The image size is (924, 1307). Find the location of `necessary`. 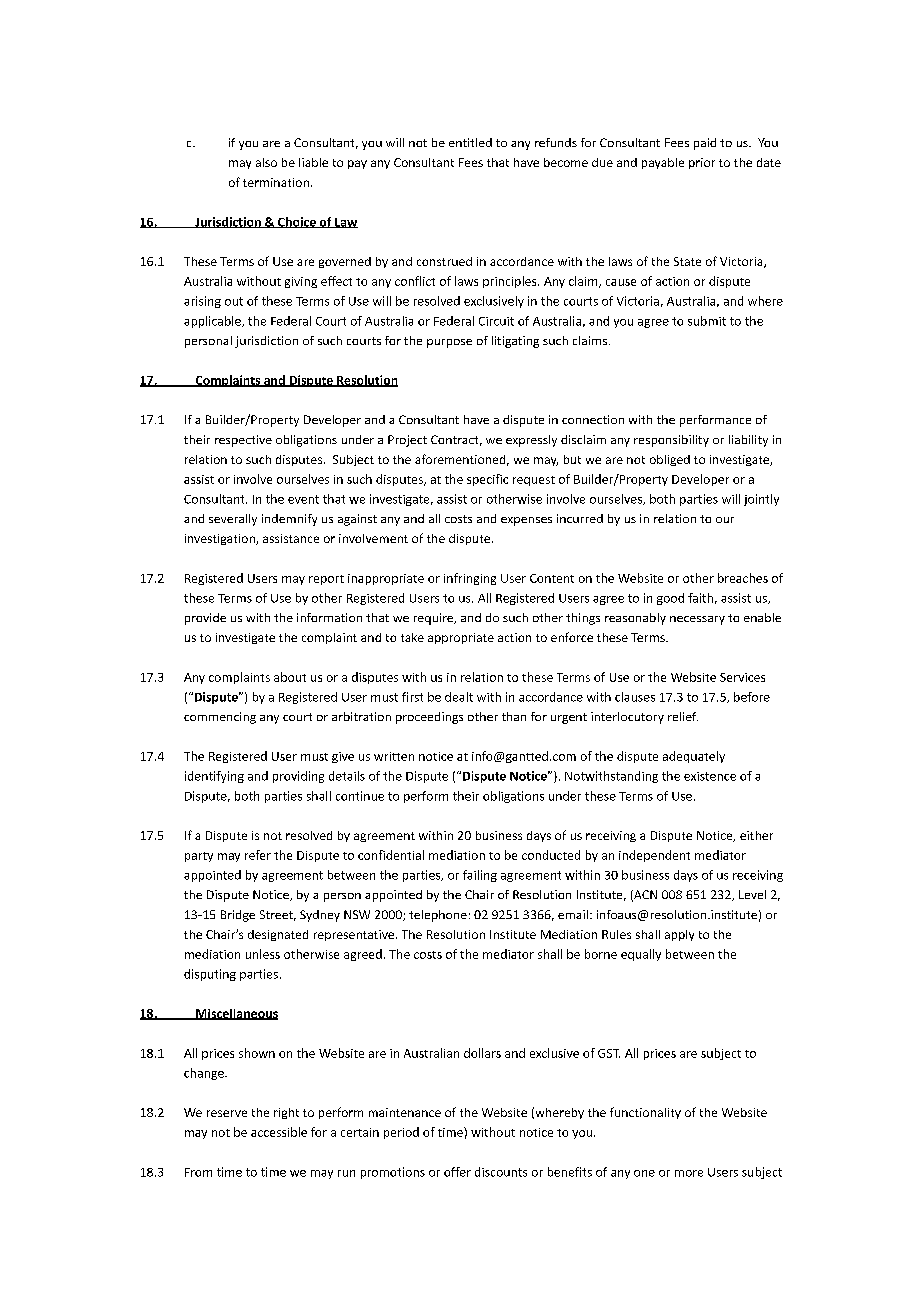

necessary is located at coordinates (697, 620).
